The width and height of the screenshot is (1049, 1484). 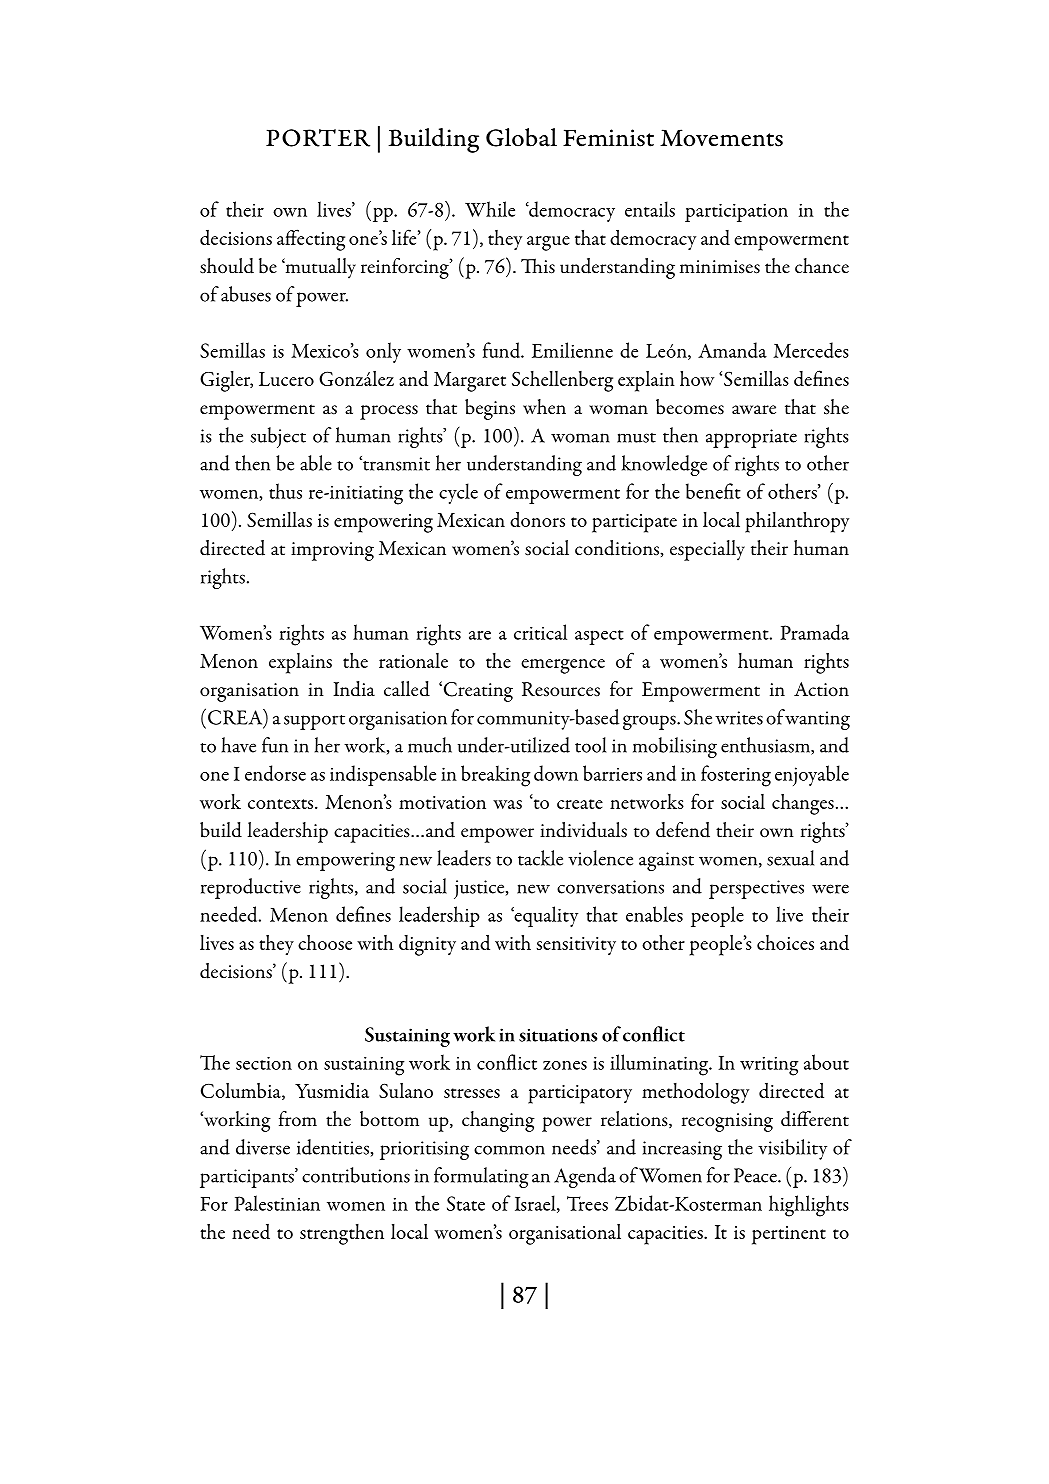 What do you see at coordinates (537, 519) in the screenshot?
I see `donors` at bounding box center [537, 519].
